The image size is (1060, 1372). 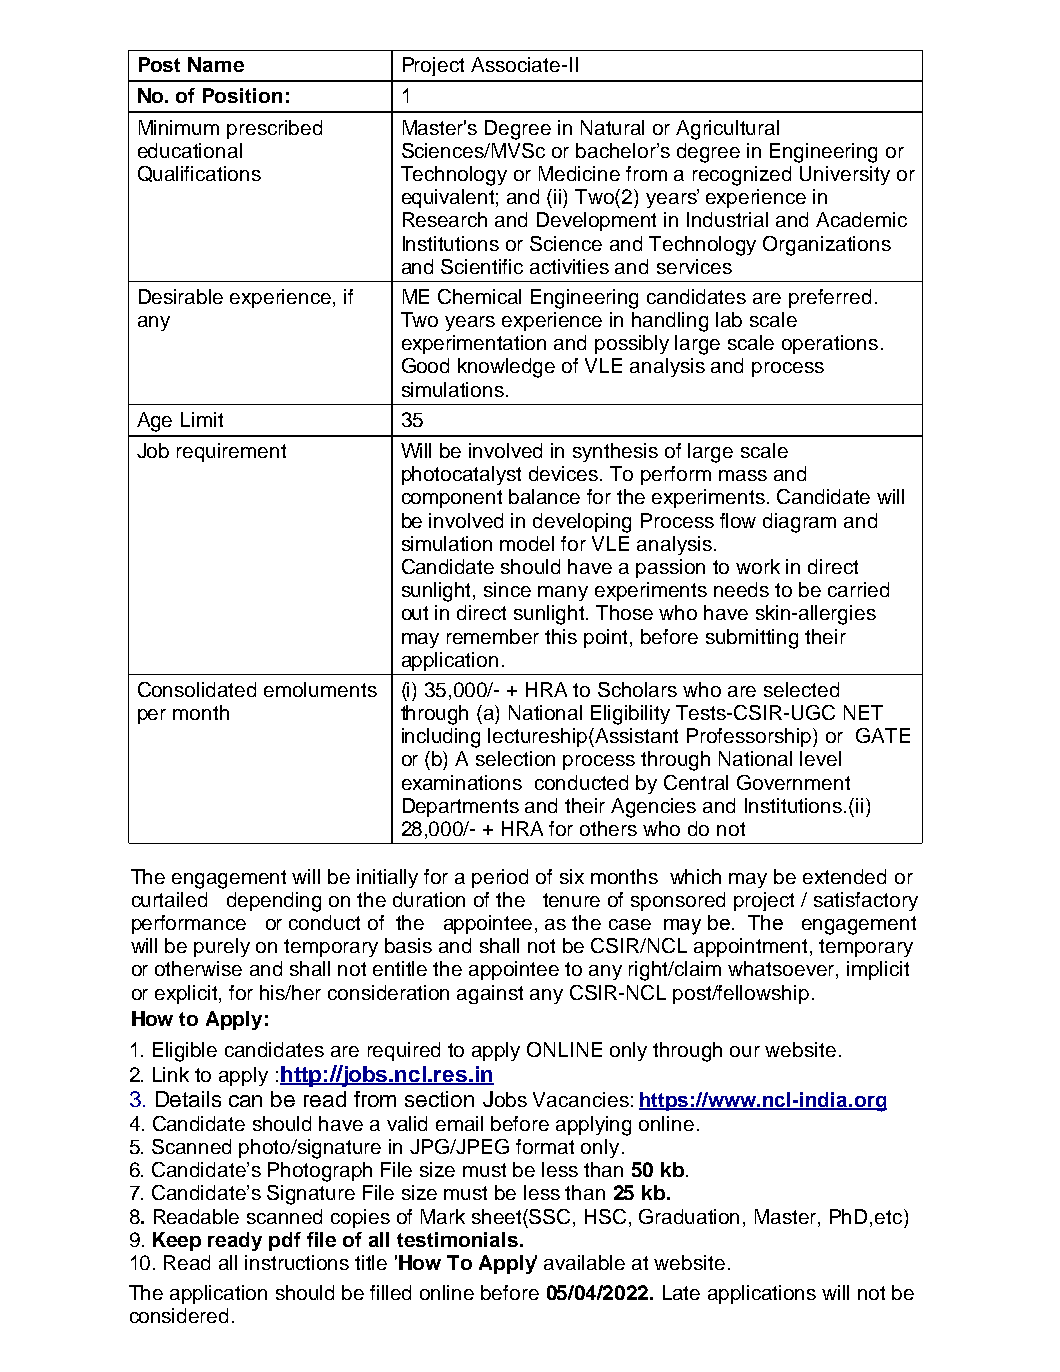 What do you see at coordinates (297, 1262) in the document?
I see `instructions` at bounding box center [297, 1262].
